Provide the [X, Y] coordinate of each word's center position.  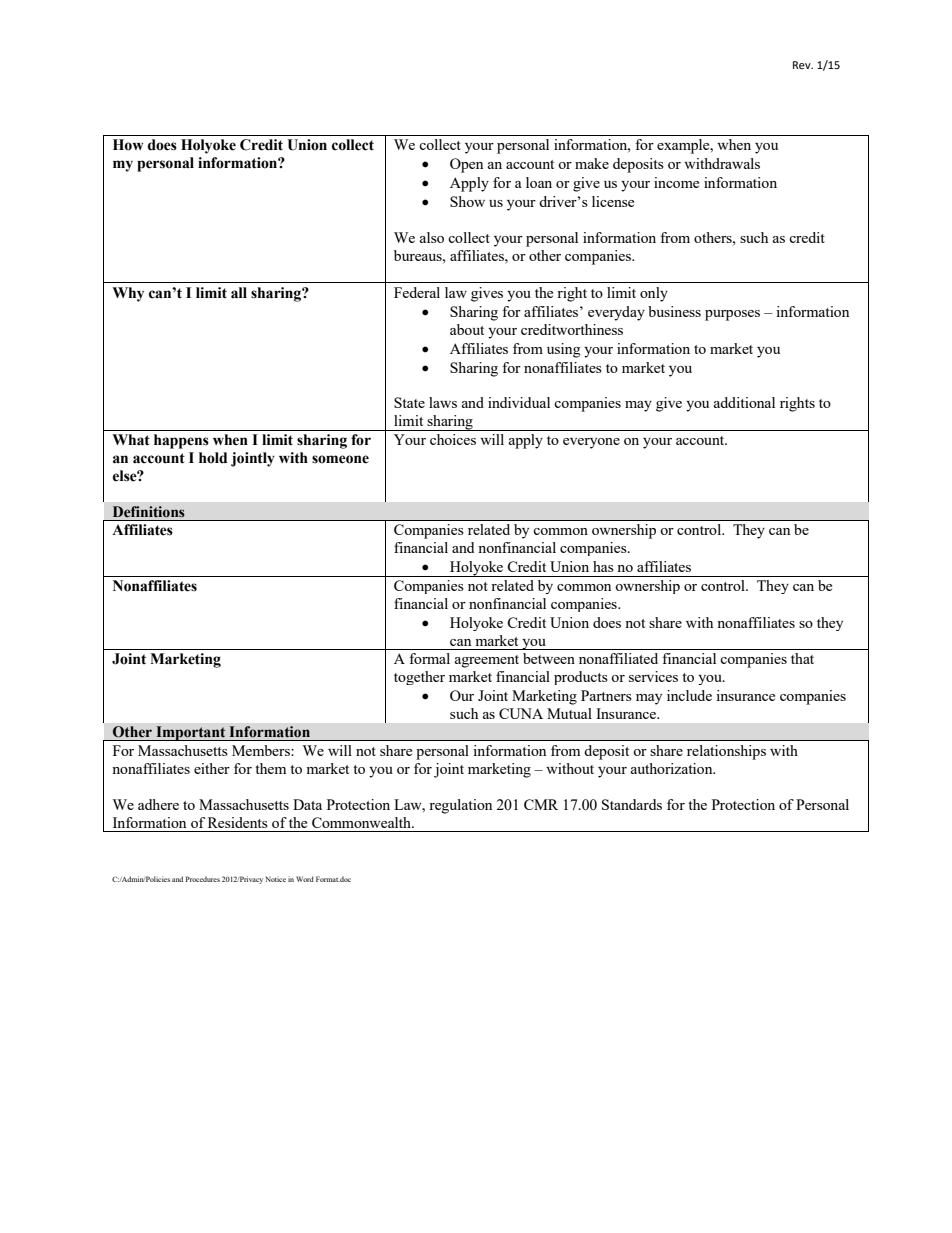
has [603, 566]
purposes [732, 315]
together [419, 678]
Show [467, 201]
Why [128, 294]
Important [191, 733]
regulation [460, 806]
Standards [632, 804]
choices [453, 439]
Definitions [149, 512]
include [689, 695]
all [239, 293]
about [467, 329]
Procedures [203, 879]
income [676, 182]
